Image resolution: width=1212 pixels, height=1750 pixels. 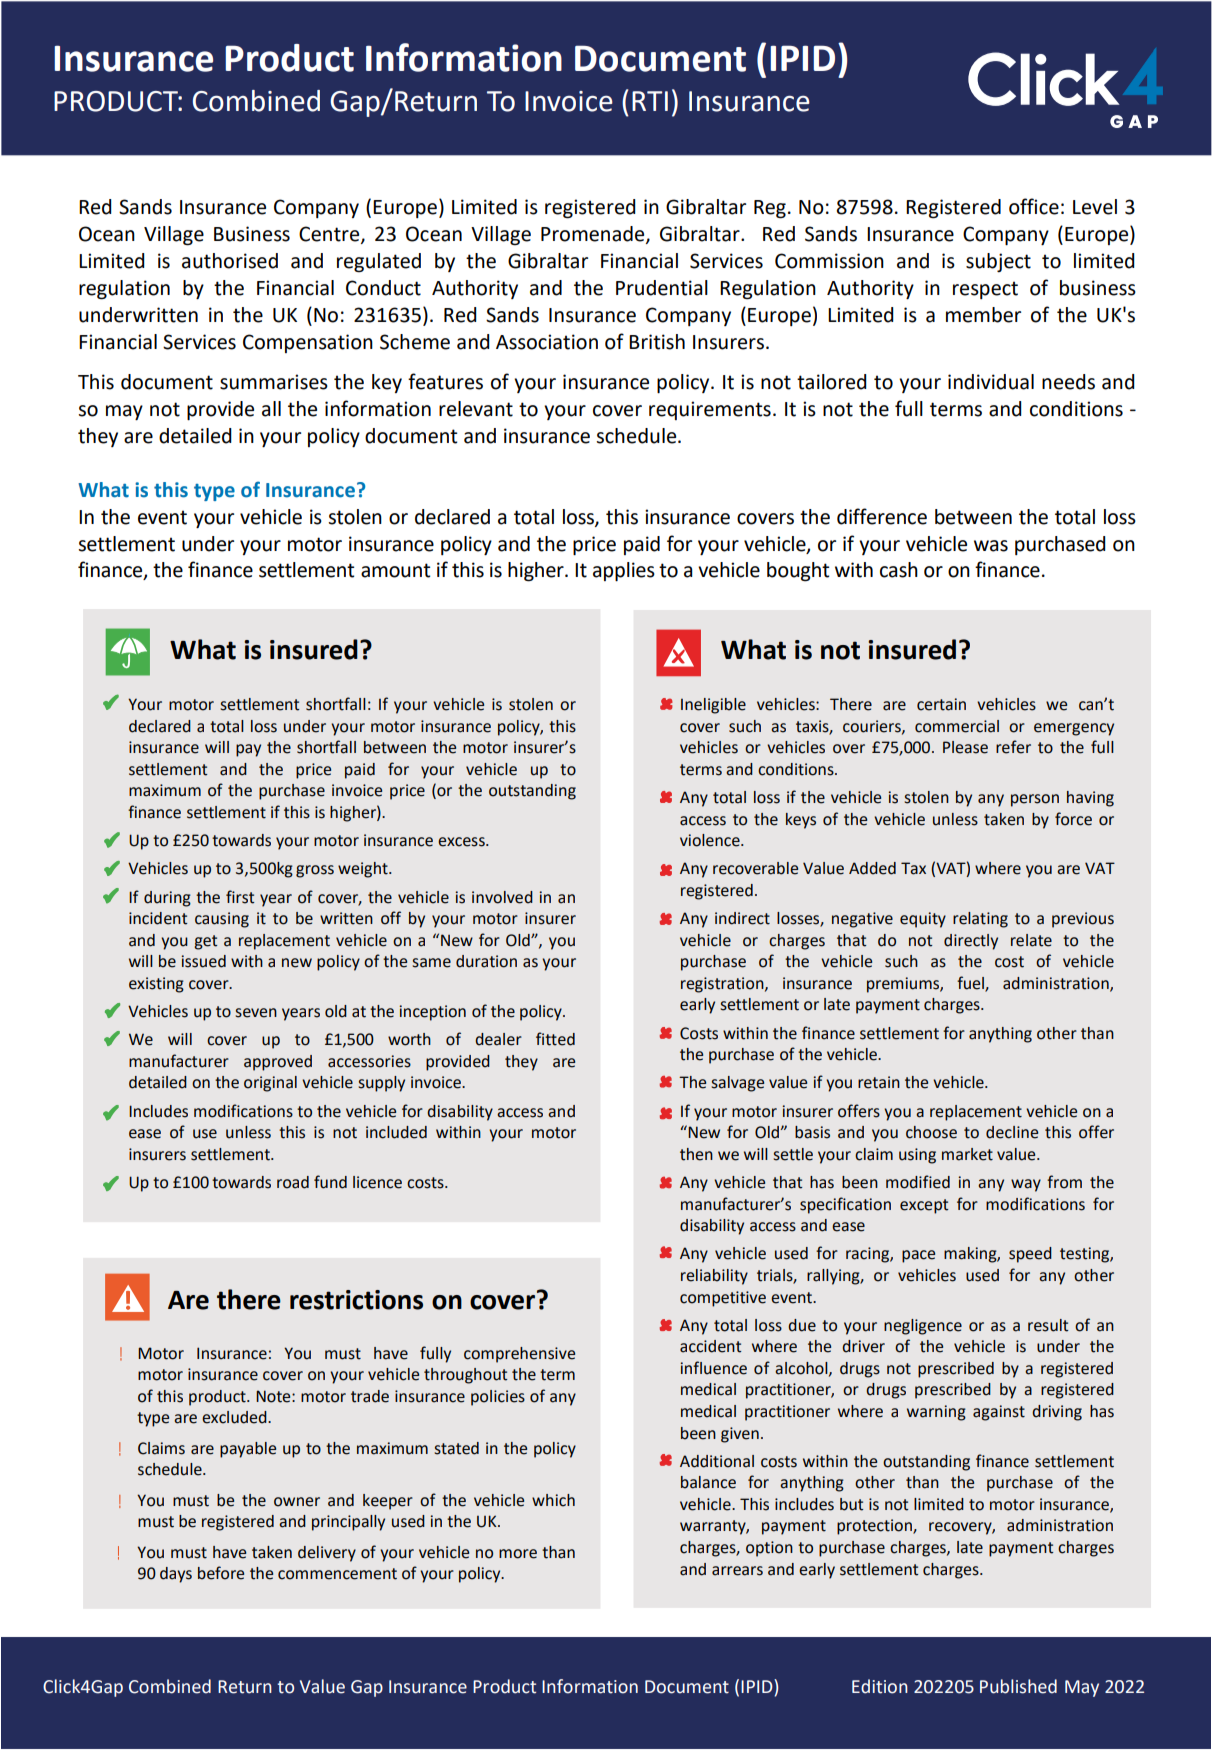 What do you see at coordinates (710, 410) in the image?
I see `requirements` at bounding box center [710, 410].
